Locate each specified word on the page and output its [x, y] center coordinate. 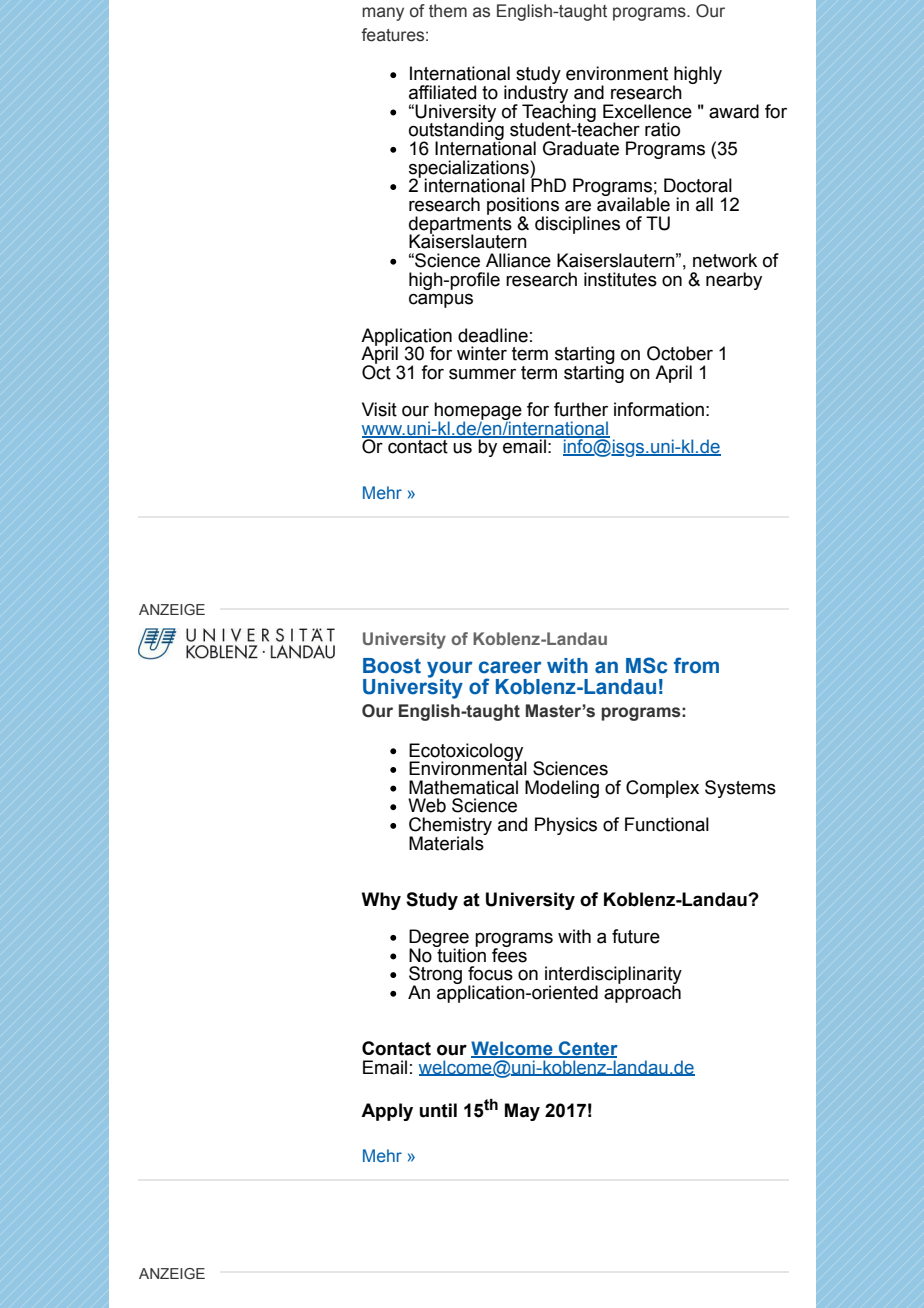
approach [642, 993]
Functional [667, 824]
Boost [392, 666]
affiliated [442, 92]
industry [536, 94]
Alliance [518, 260]
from [696, 665]
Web [427, 805]
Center [587, 1049]
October [680, 353]
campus [441, 300]
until [438, 1110]
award [734, 111]
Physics [566, 826]
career [510, 667]
